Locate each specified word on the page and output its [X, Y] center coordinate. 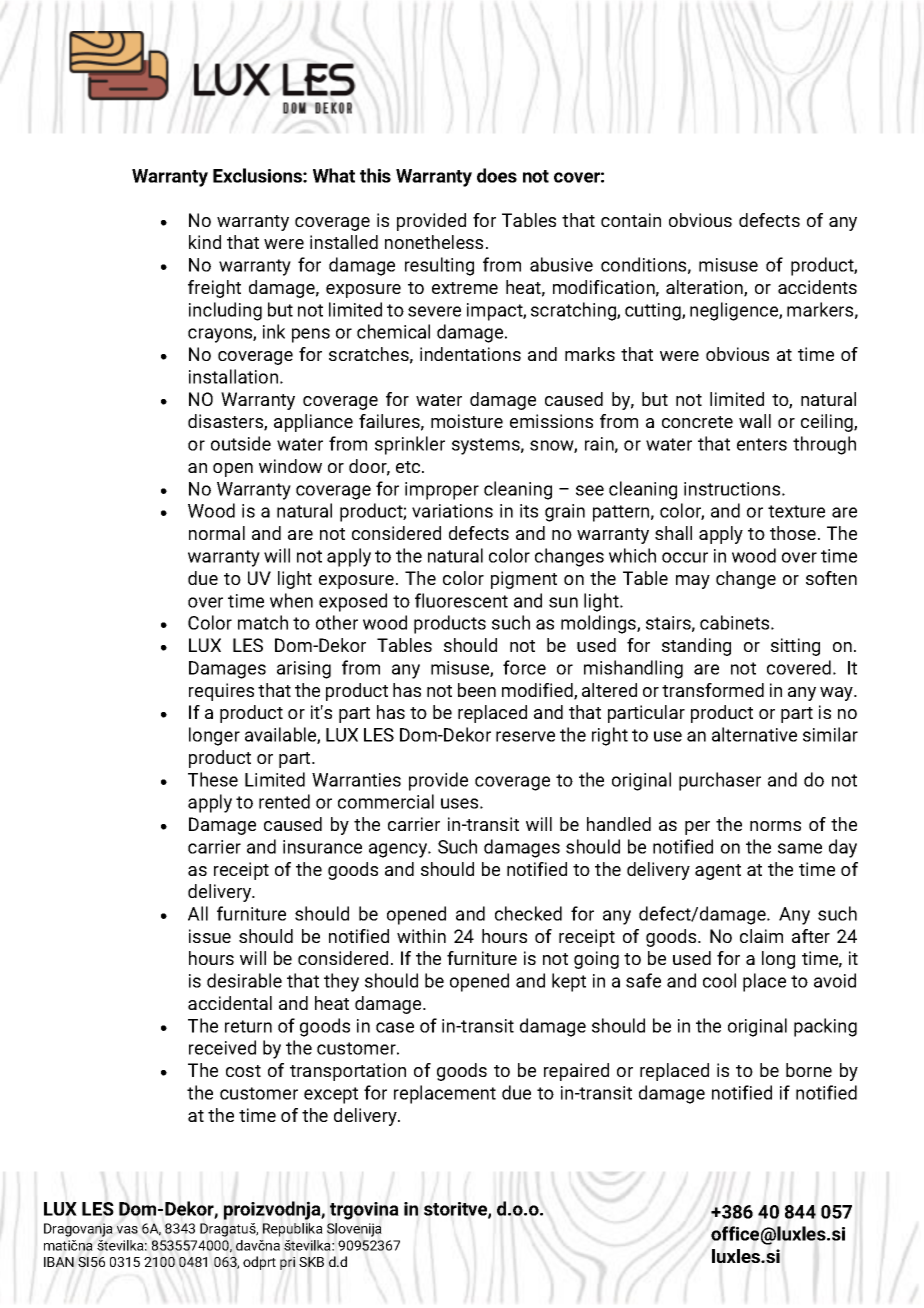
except [331, 1095]
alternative [754, 734]
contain [631, 220]
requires [221, 692]
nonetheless [434, 242]
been [477, 690]
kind [205, 242]
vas [127, 1230]
